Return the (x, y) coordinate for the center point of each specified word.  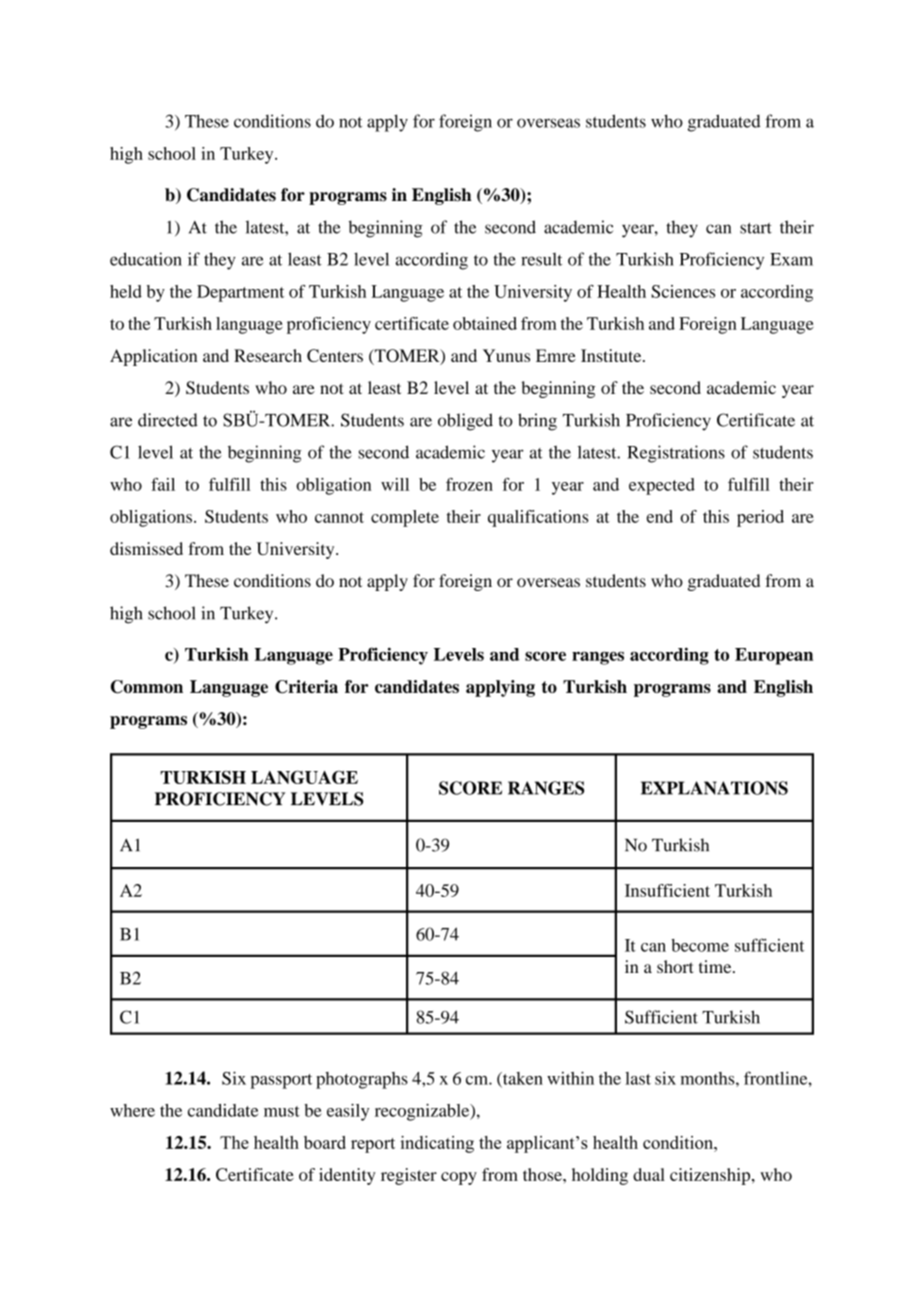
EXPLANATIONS (714, 788)
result (541, 259)
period (760, 518)
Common (147, 687)
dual (649, 1174)
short (675, 966)
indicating (437, 1144)
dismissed (146, 548)
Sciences (683, 291)
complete (405, 518)
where (132, 1110)
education (146, 259)
